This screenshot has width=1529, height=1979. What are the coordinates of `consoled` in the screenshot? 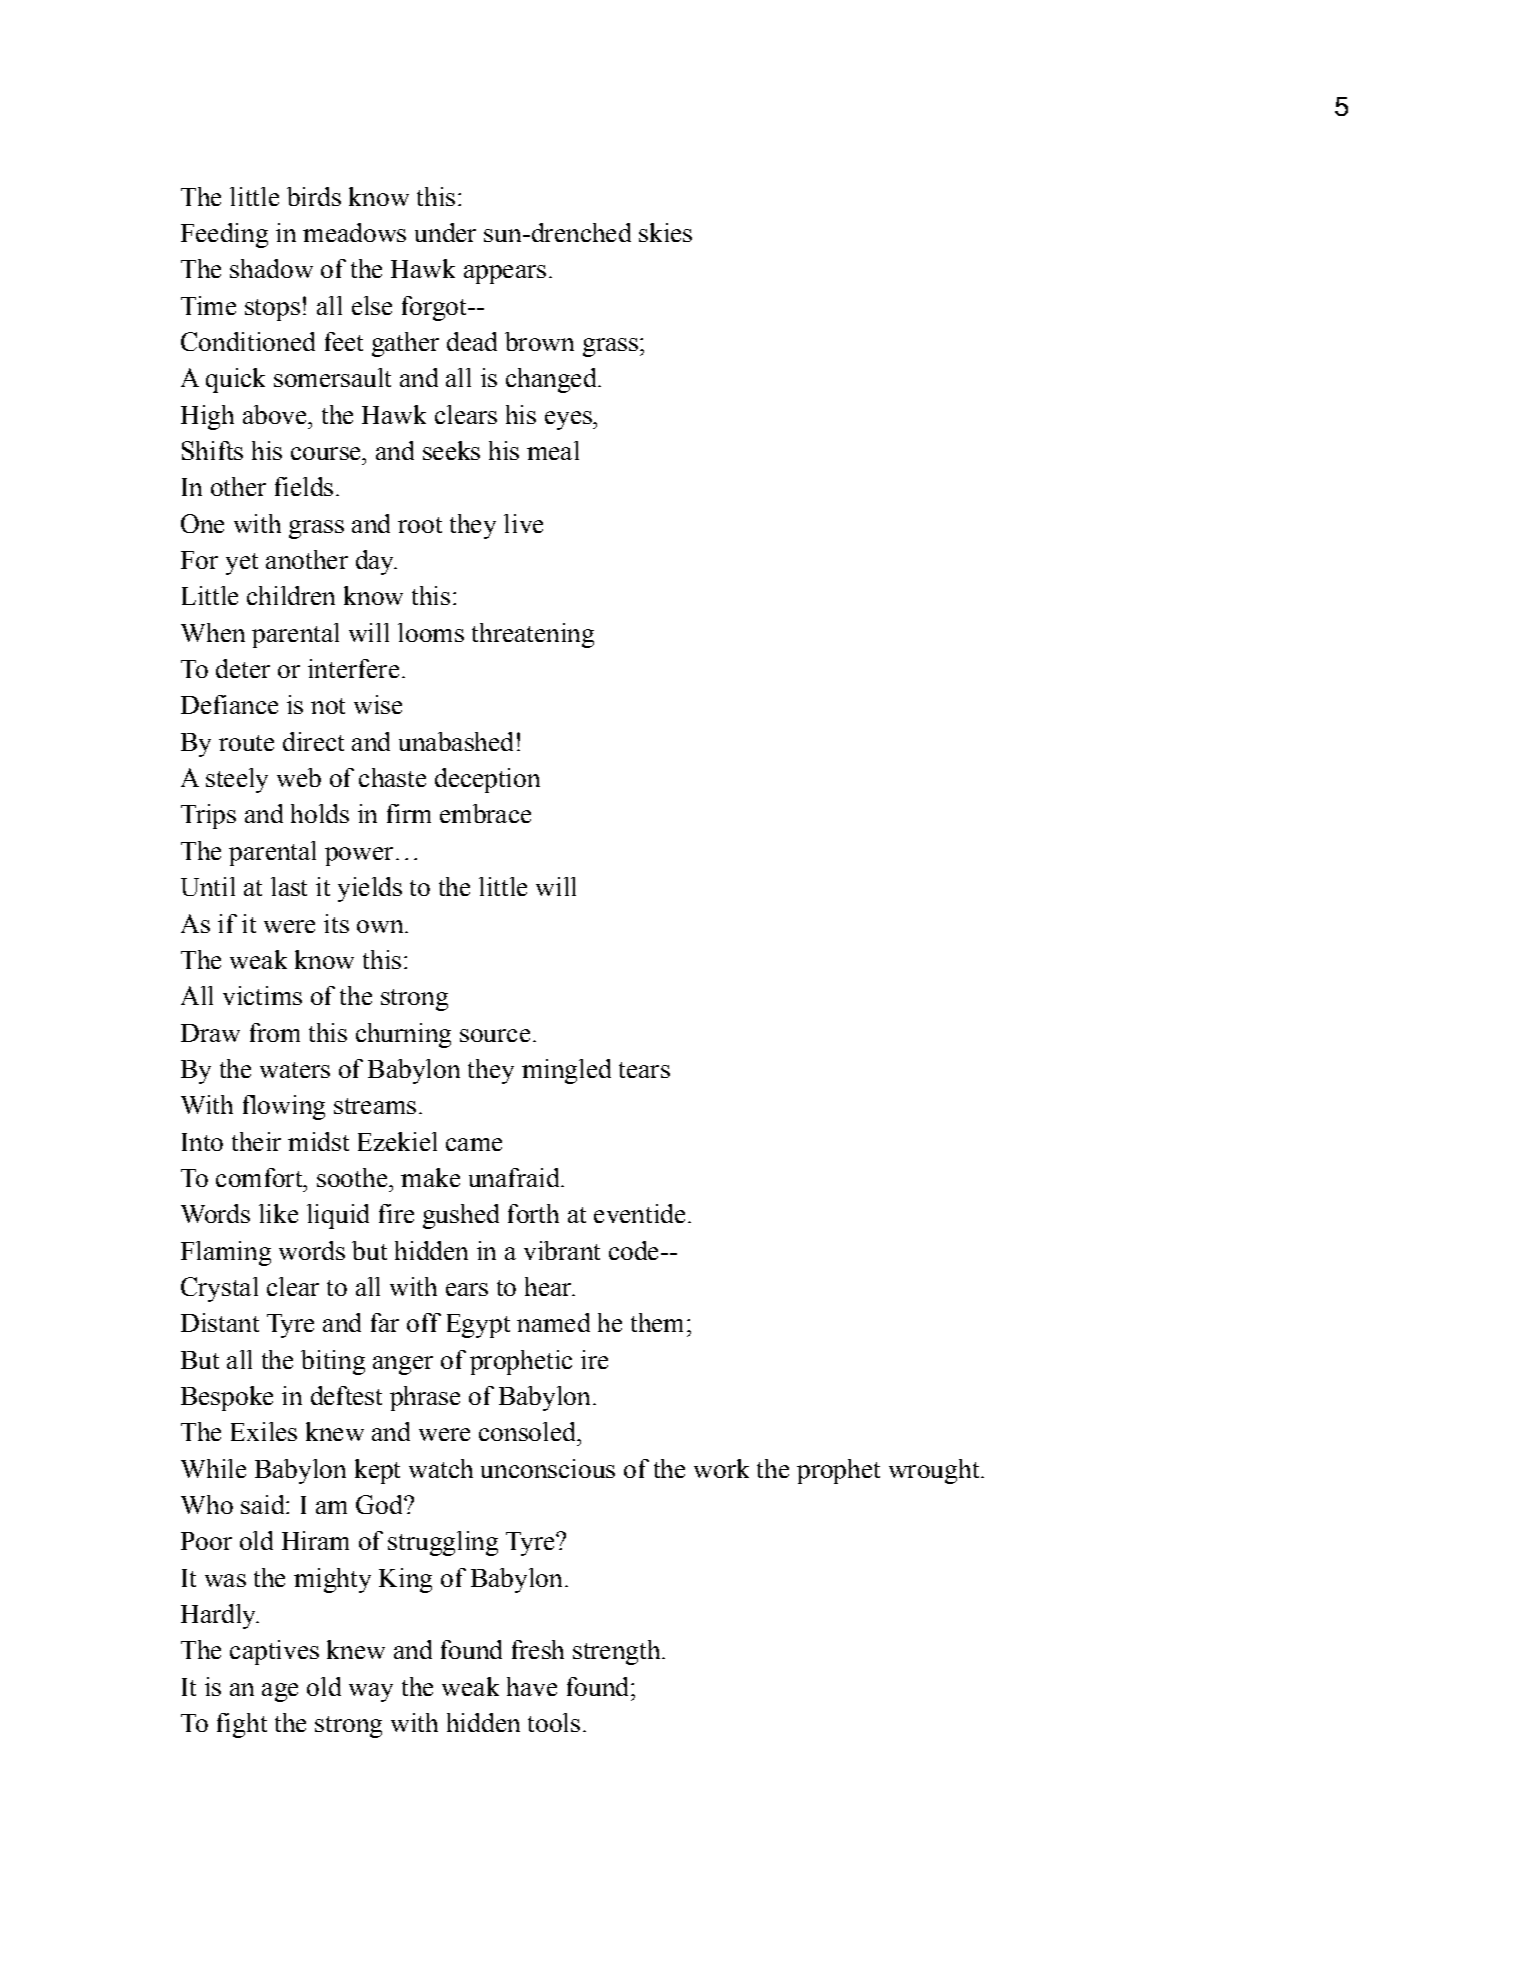 It's located at (528, 1431).
